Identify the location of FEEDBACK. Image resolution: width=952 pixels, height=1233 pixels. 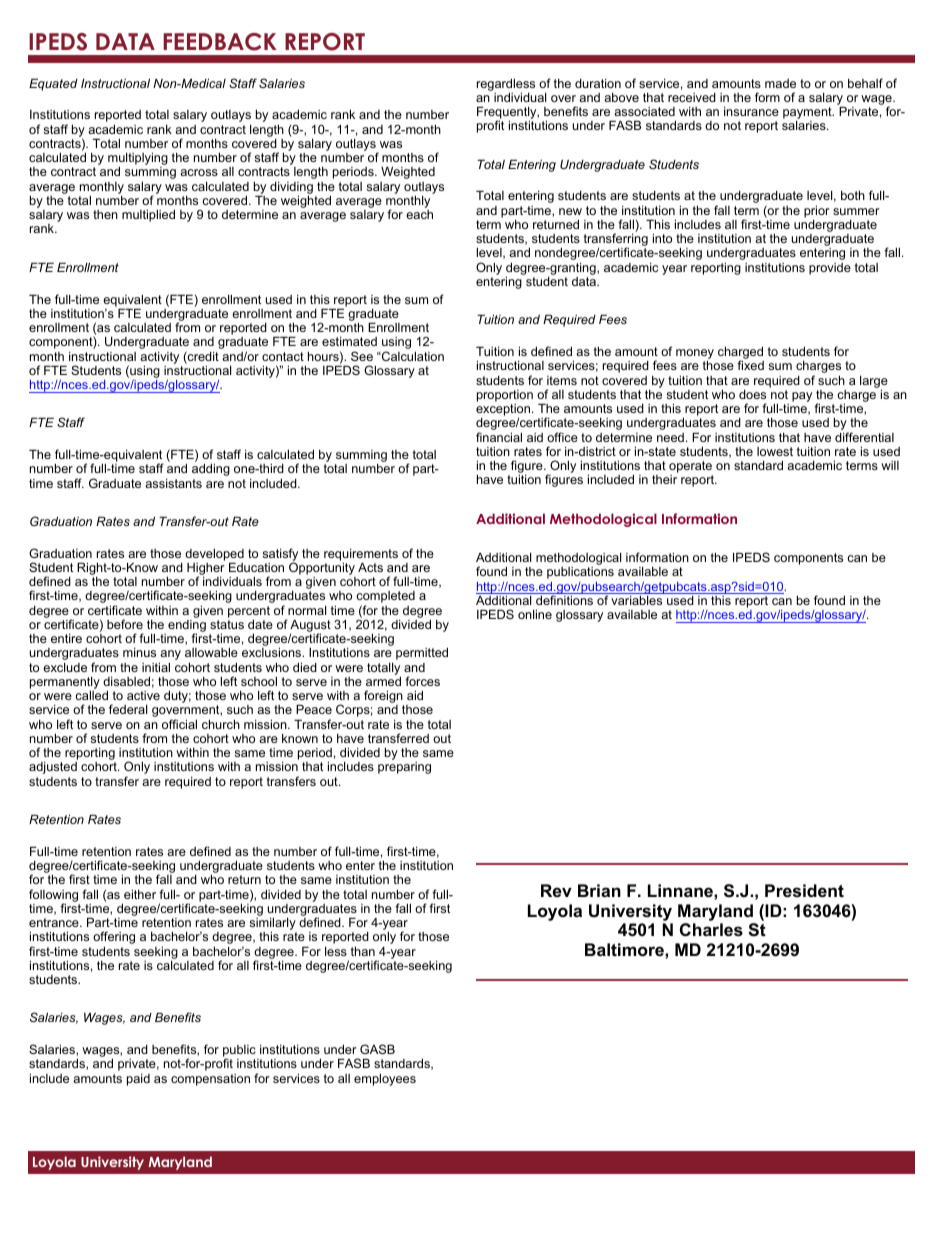
(220, 42).
